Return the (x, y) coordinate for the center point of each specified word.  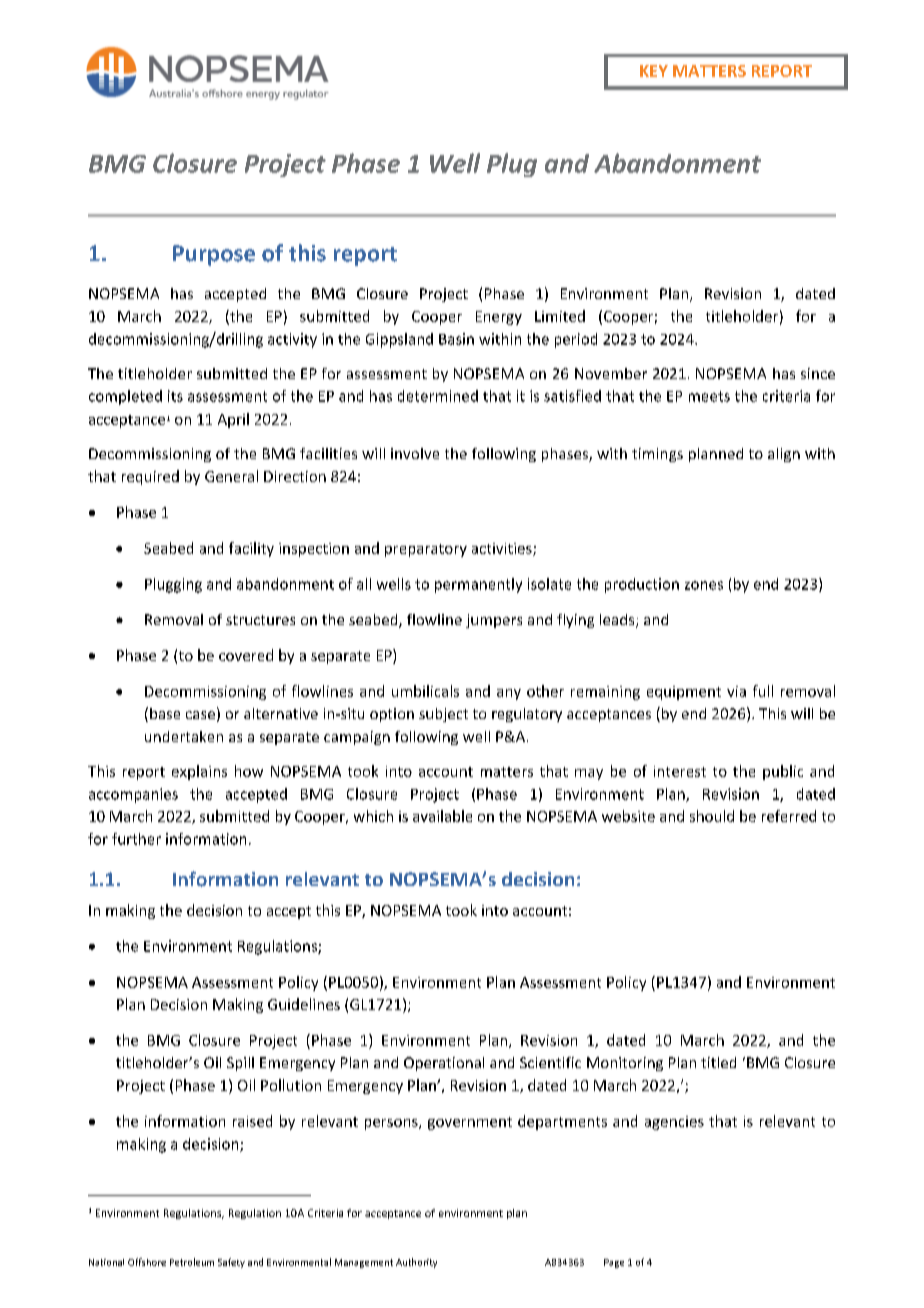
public (783, 772)
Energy (499, 318)
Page (614, 1263)
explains (199, 772)
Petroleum (192, 1262)
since (818, 373)
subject (443, 715)
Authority (416, 1263)
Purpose (214, 255)
